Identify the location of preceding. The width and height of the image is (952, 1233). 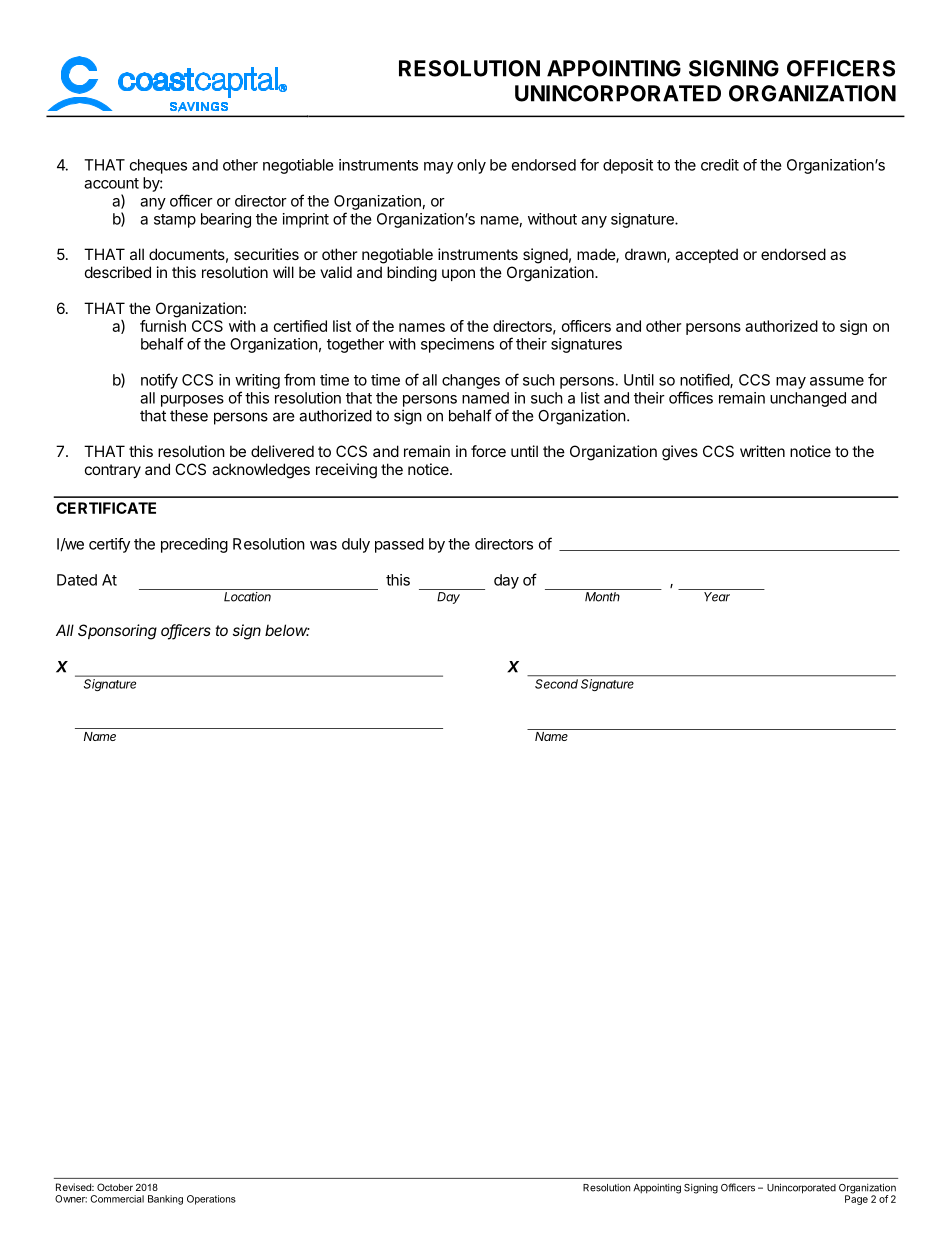
(194, 545).
